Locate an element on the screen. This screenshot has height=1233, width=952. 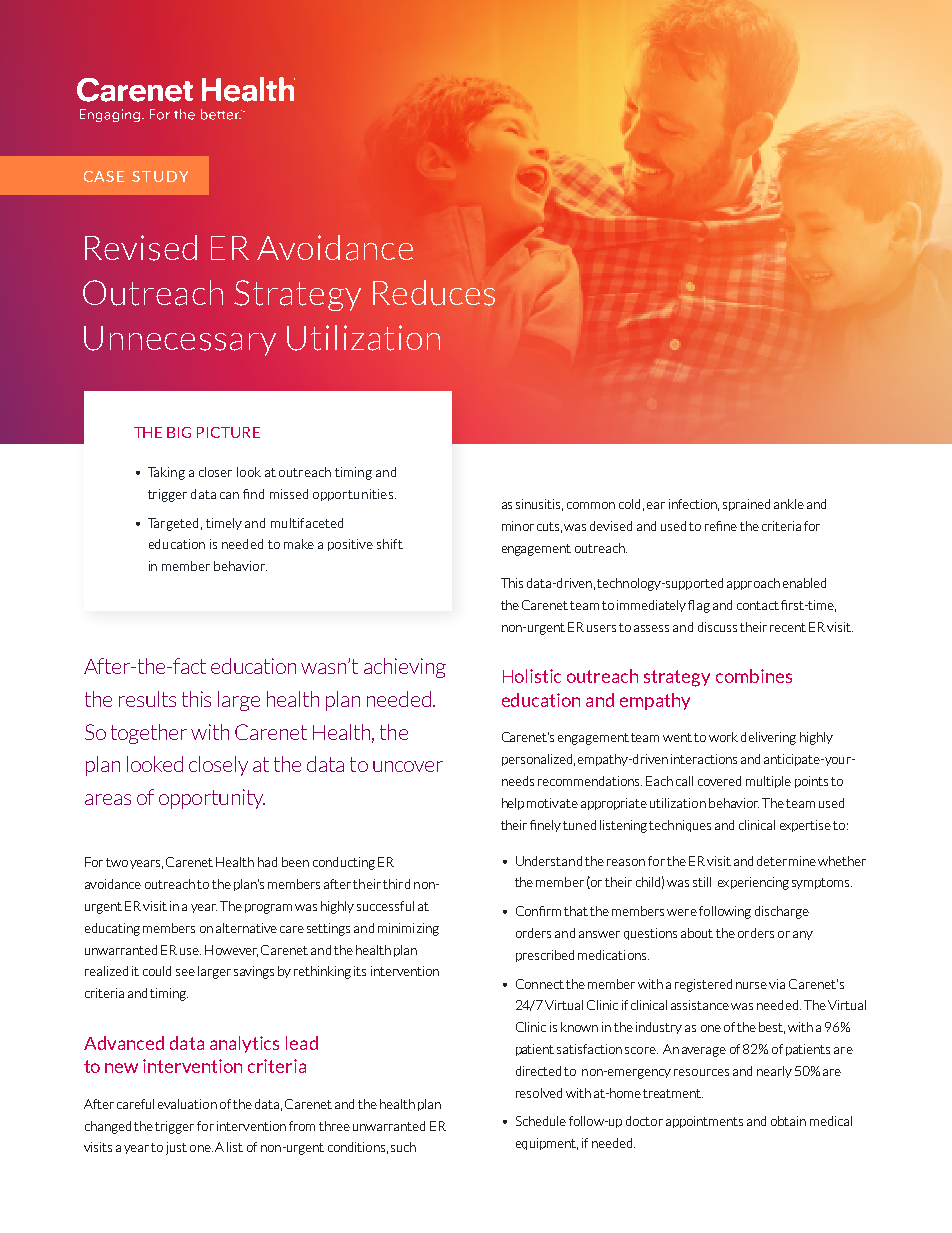
evaluation is located at coordinates (187, 1104).
